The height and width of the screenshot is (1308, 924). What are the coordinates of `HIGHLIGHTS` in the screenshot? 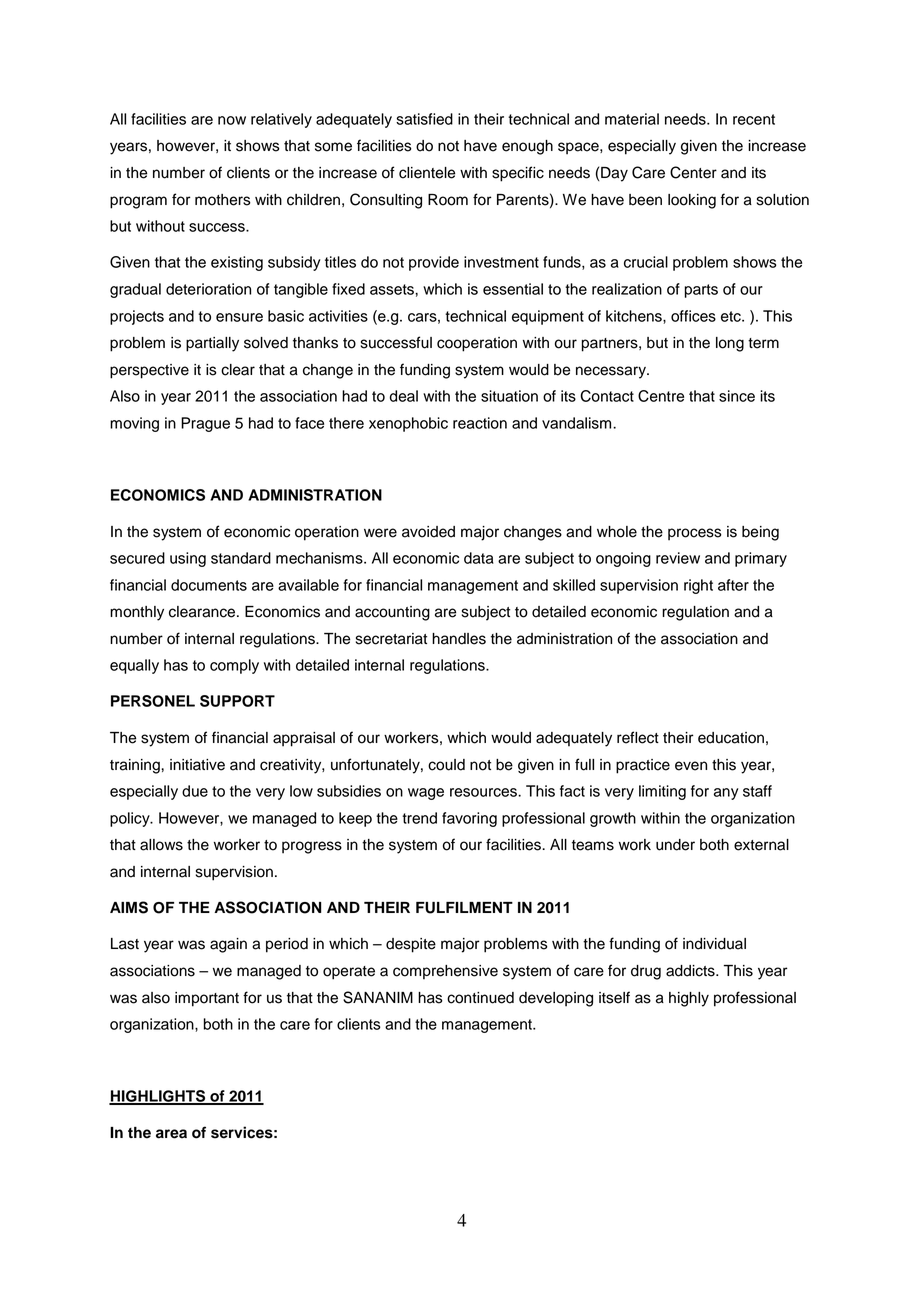 It's located at (158, 1097).
